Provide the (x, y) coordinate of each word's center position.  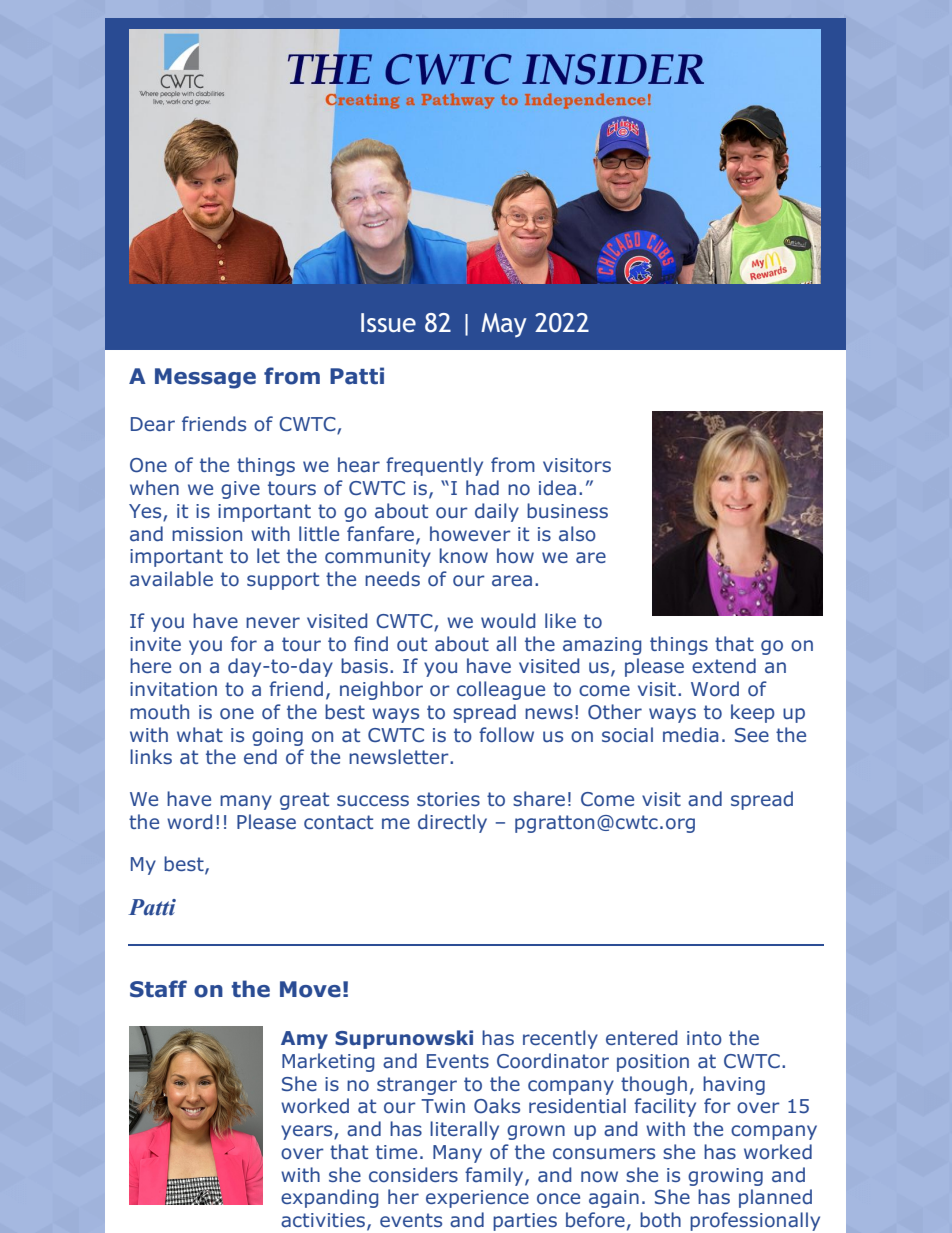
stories (448, 799)
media (690, 735)
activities (323, 1220)
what (200, 735)
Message (205, 378)
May (504, 325)
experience (477, 1199)
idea (557, 488)
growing (725, 1177)
